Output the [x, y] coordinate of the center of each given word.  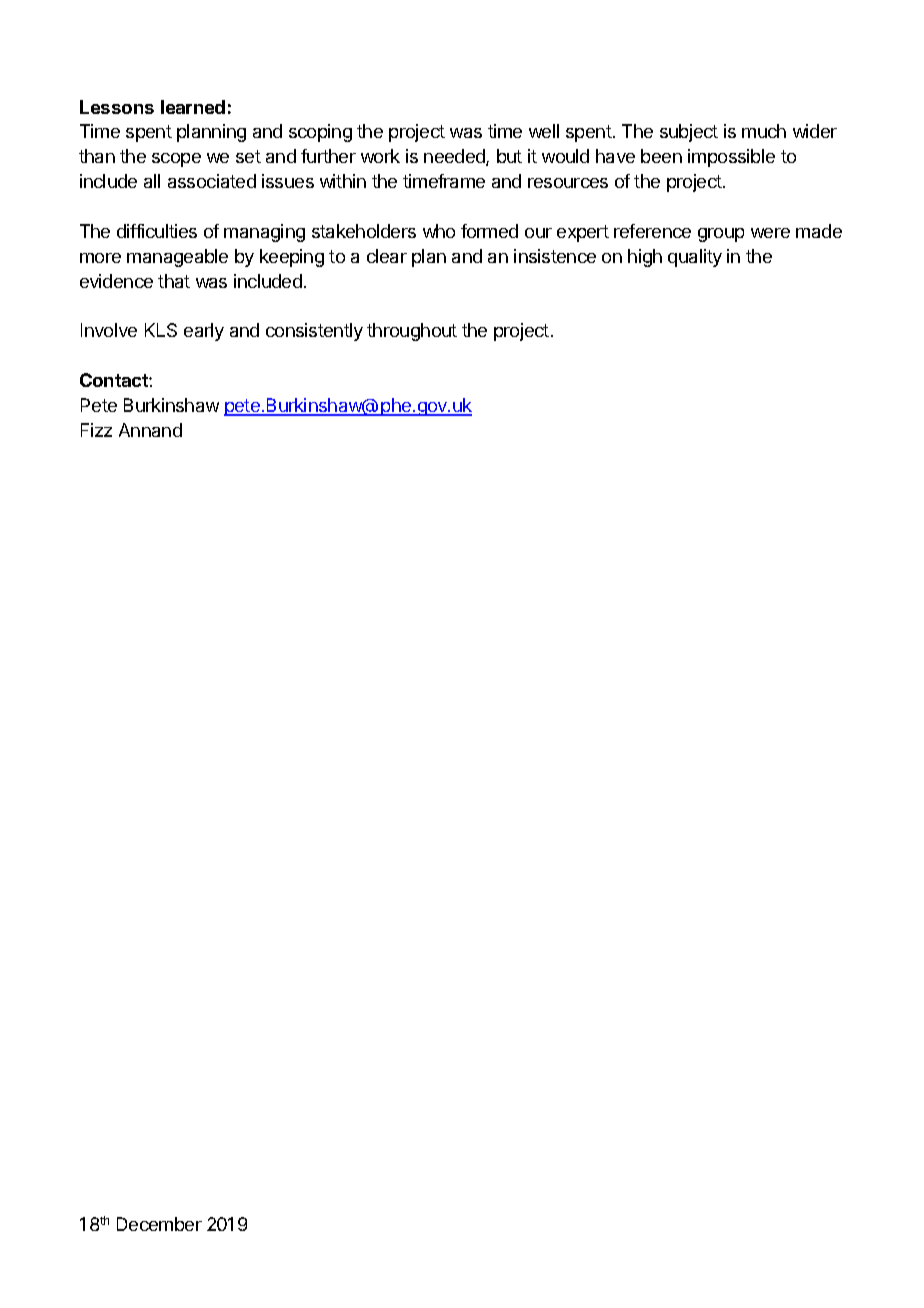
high [645, 258]
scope [176, 160]
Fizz [96, 430]
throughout [412, 332]
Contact [115, 380]
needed [455, 157]
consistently [314, 332]
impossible [731, 158]
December [159, 1224]
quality [695, 258]
